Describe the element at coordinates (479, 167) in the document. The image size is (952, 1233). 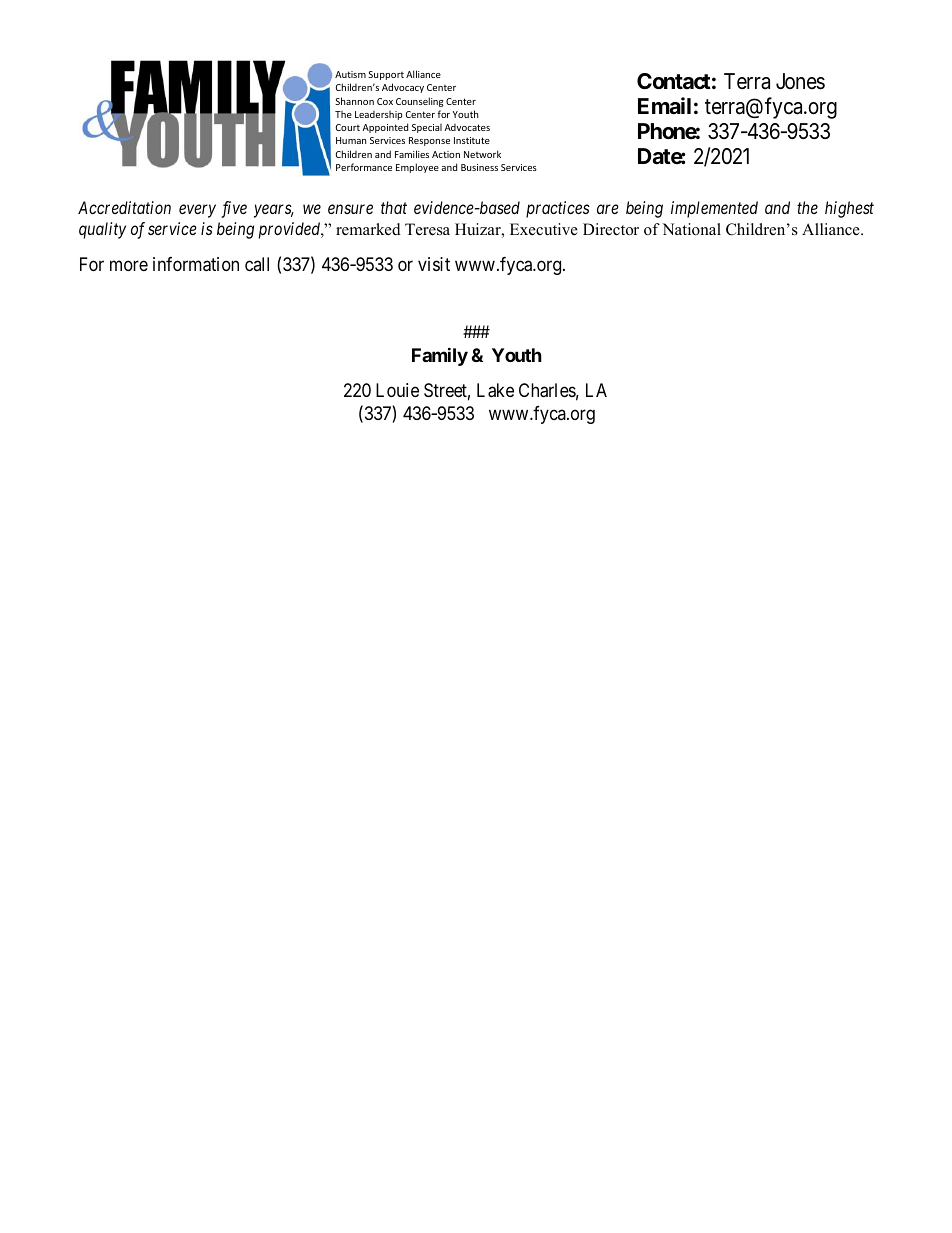
I see `Business` at that location.
